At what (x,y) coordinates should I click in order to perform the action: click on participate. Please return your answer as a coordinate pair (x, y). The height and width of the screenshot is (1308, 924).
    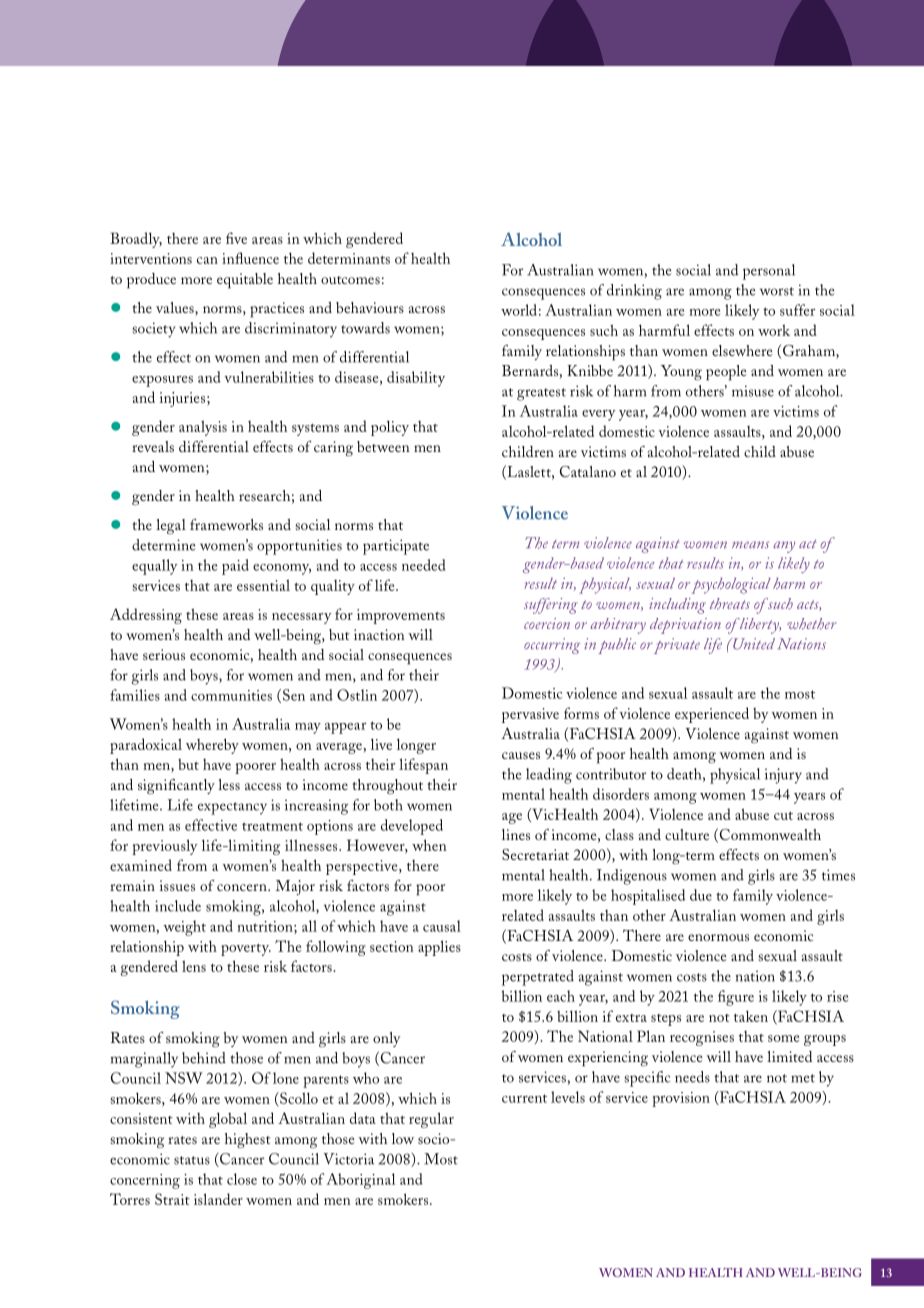
    Looking at the image, I should click on (396, 547).
